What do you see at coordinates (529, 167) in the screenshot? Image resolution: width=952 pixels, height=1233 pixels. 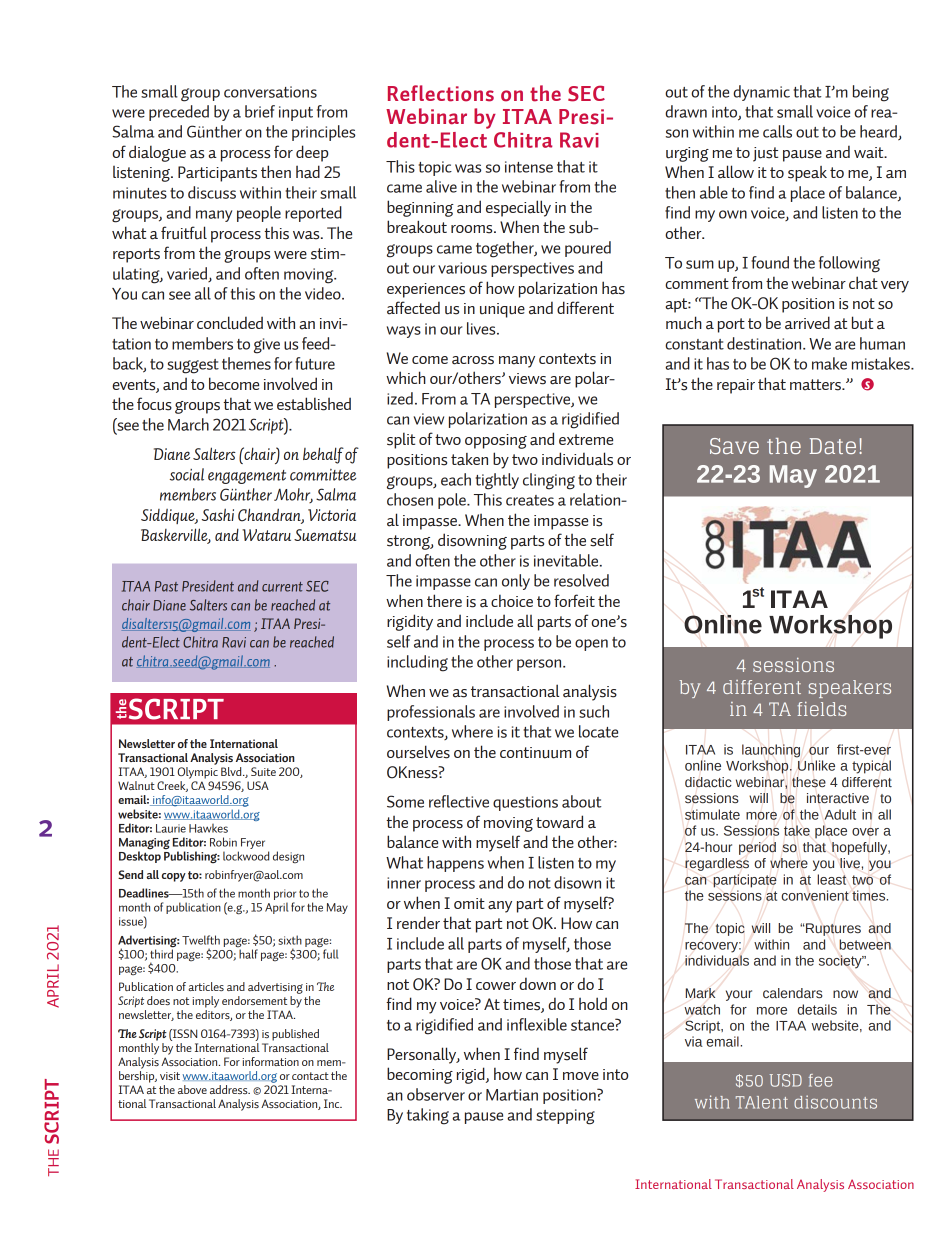 I see `intense` at bounding box center [529, 167].
